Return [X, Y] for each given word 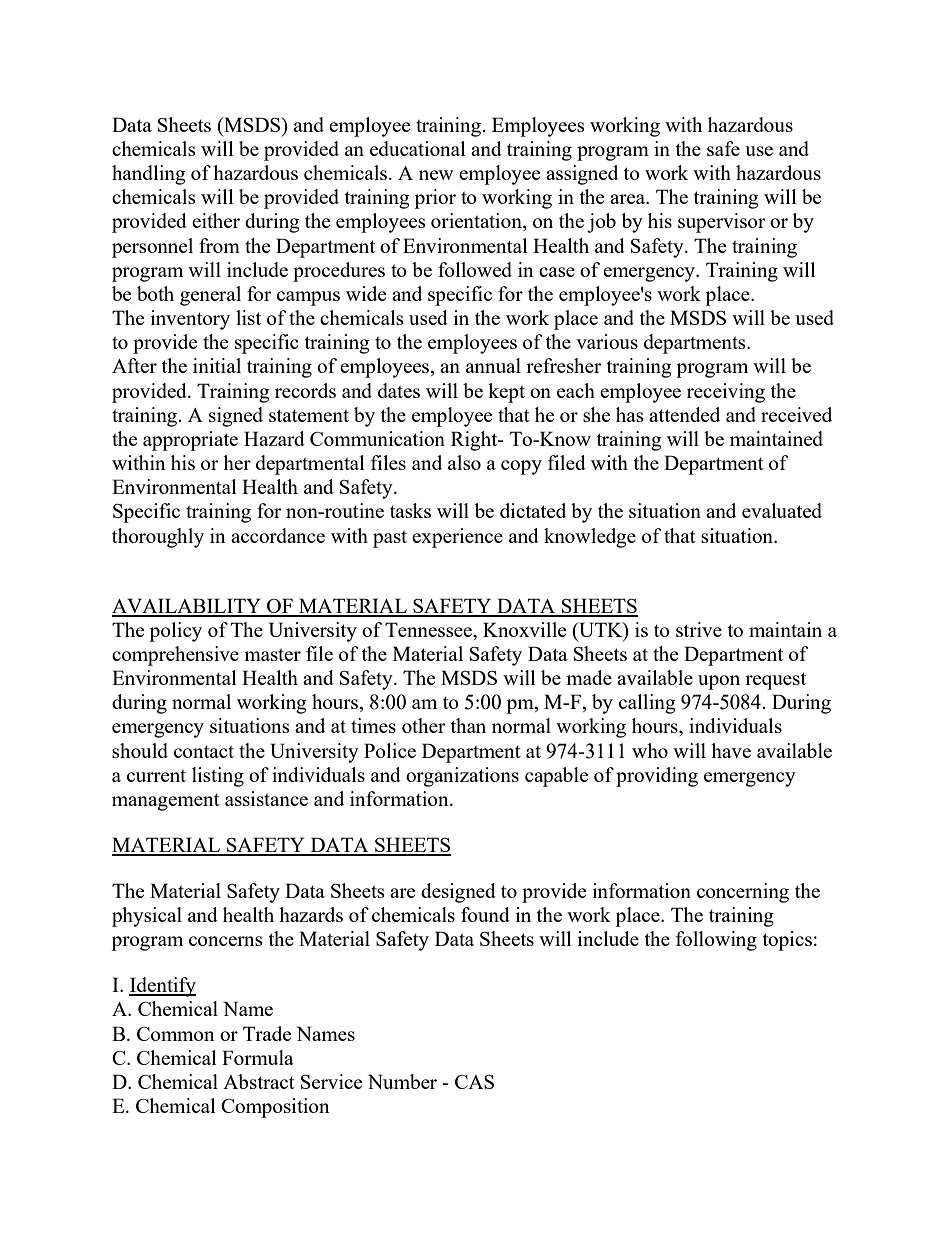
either [216, 220]
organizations [462, 777]
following [716, 941]
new [436, 175]
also [464, 462]
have [731, 750]
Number [402, 1081]
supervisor [722, 223]
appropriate [190, 441]
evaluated [782, 510]
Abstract [259, 1081]
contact [204, 752]
